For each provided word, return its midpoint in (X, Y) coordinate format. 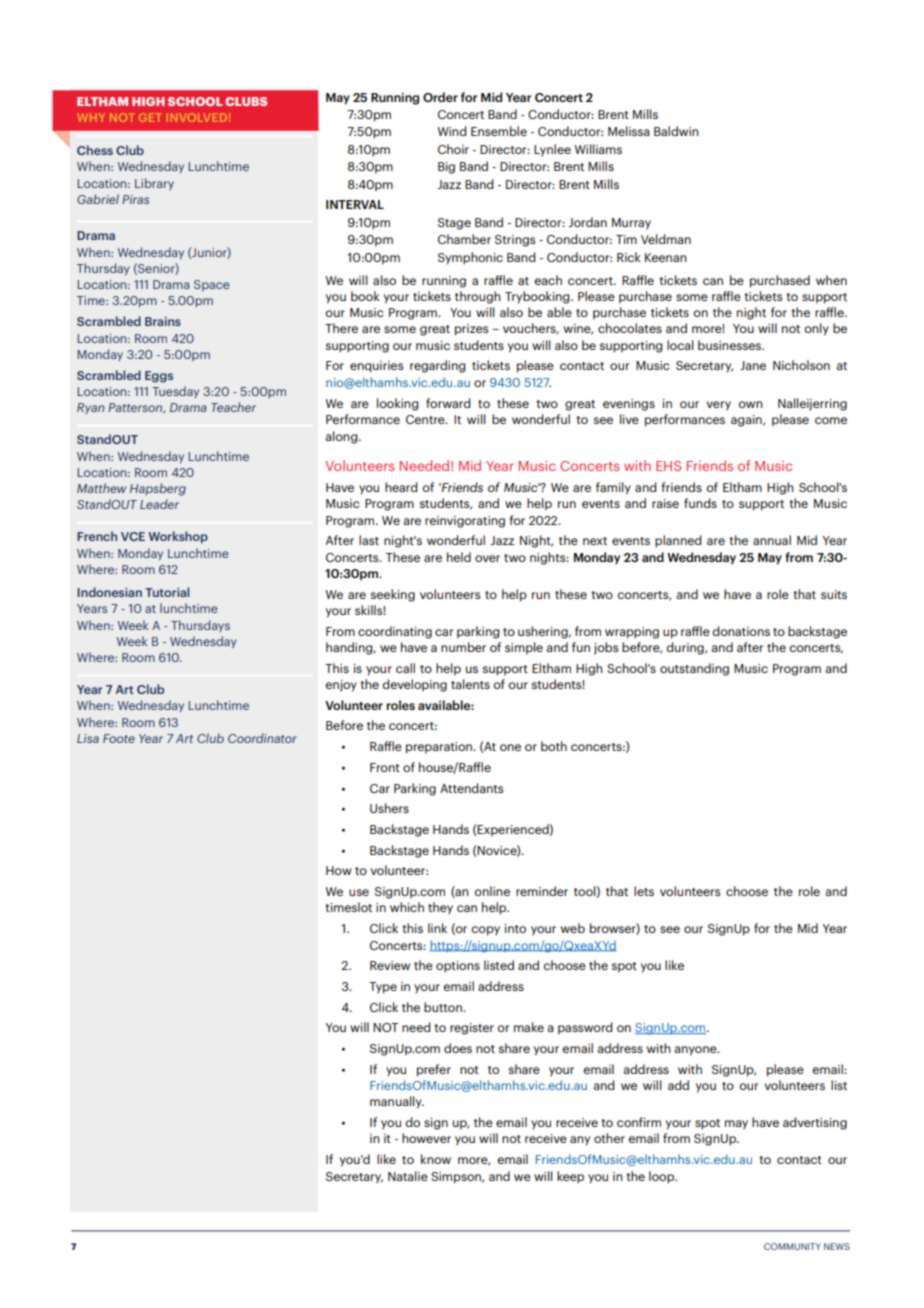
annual (772, 540)
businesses (730, 345)
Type (383, 988)
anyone (696, 1051)
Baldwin (676, 131)
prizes (471, 330)
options (458, 967)
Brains (163, 321)
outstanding (694, 669)
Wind (451, 131)
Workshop (178, 537)
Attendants (471, 788)
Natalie (408, 1176)
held (459, 557)
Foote (119, 738)
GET (150, 117)
